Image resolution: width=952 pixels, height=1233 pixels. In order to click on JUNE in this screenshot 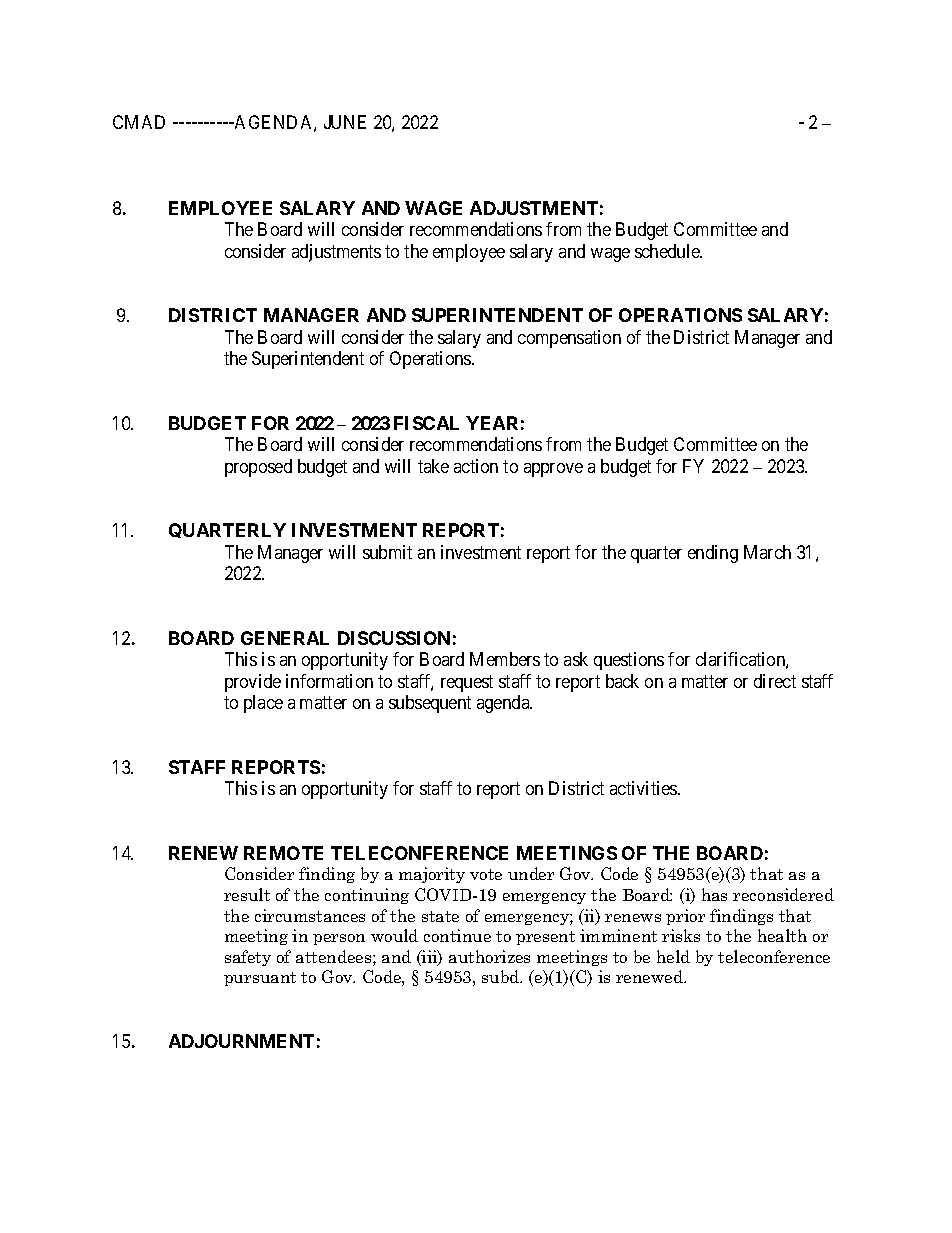, I will do `click(345, 122)`.
